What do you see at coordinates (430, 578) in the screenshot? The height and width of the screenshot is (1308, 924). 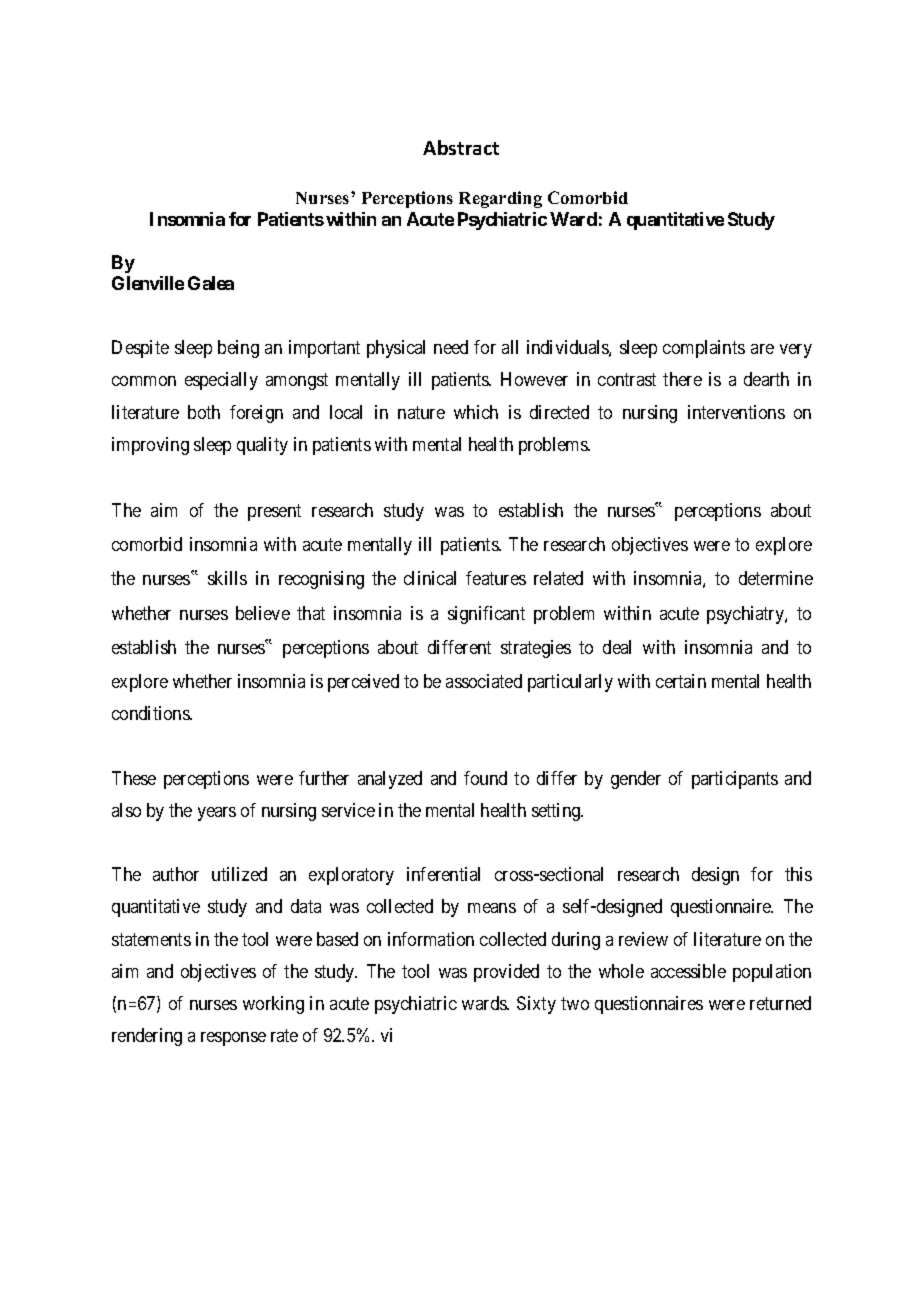 I see `clinical` at bounding box center [430, 578].
